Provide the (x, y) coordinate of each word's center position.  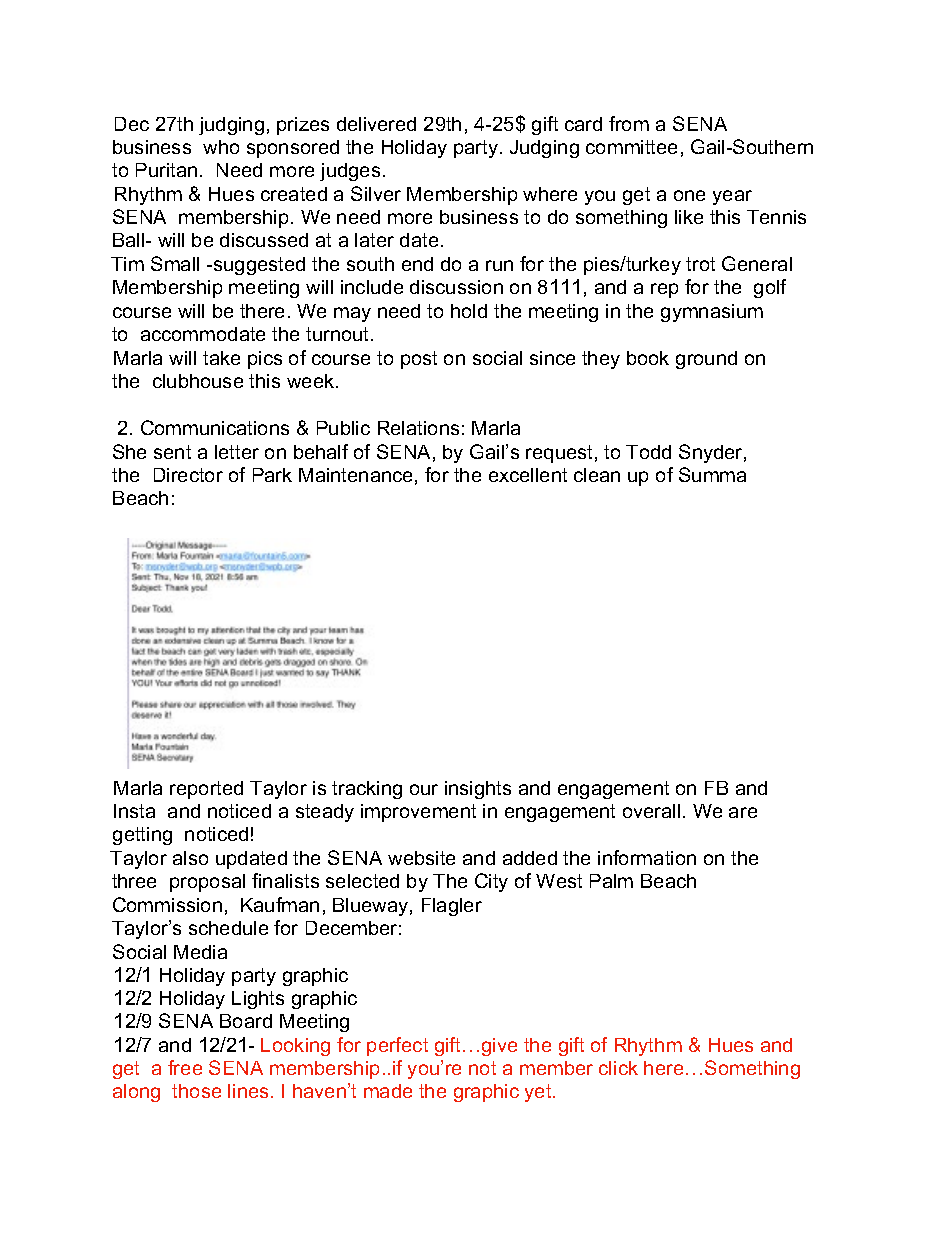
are (743, 812)
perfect (397, 1046)
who (221, 147)
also (190, 858)
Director (188, 475)
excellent (528, 475)
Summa (712, 474)
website (421, 858)
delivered (376, 124)
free (185, 1067)
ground (706, 360)
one (689, 195)
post (419, 360)
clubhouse (198, 381)
